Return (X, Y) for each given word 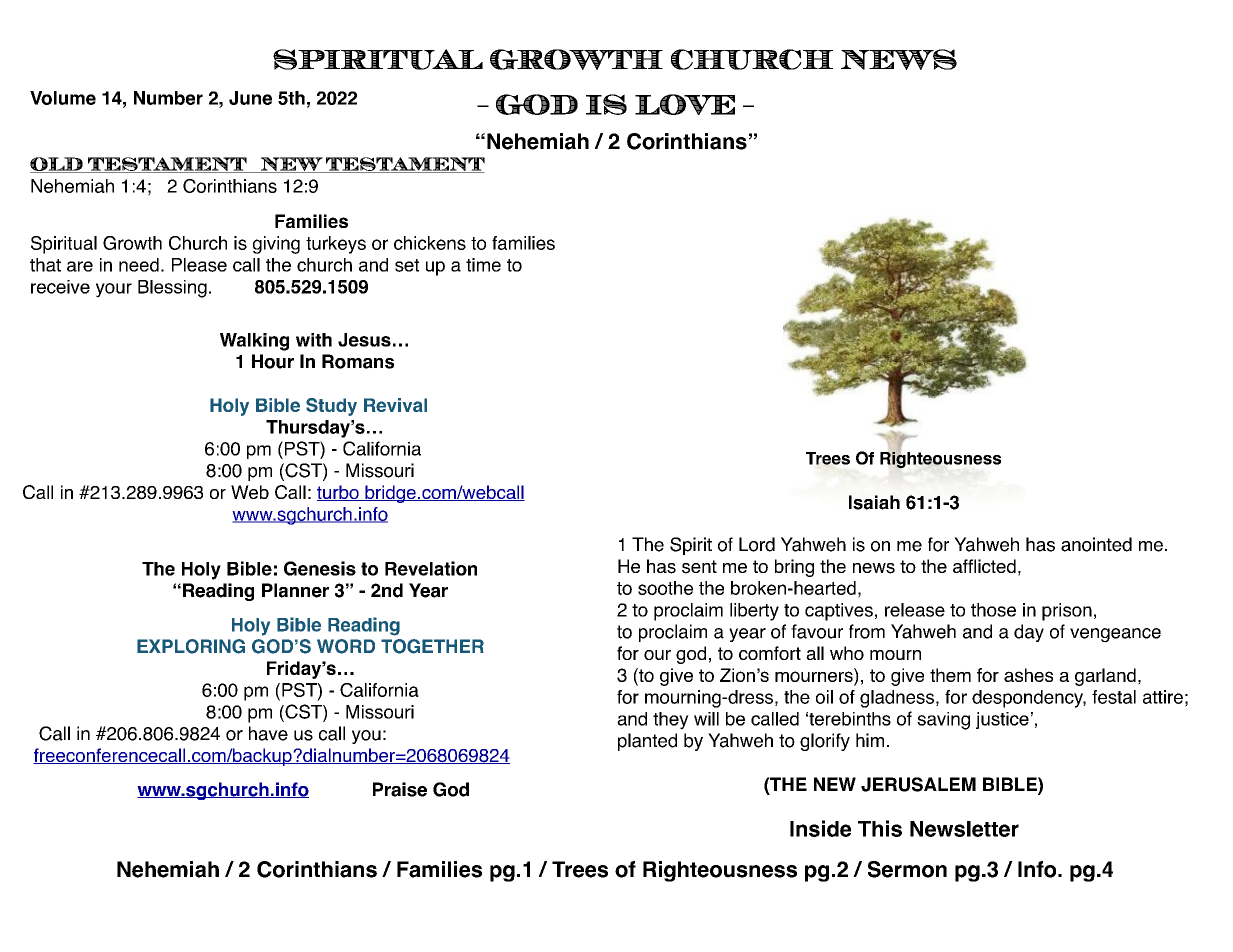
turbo (339, 493)
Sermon (907, 869)
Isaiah (874, 502)
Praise (400, 789)
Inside (820, 828)
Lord (757, 544)
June (250, 98)
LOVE (685, 104)
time (483, 265)
